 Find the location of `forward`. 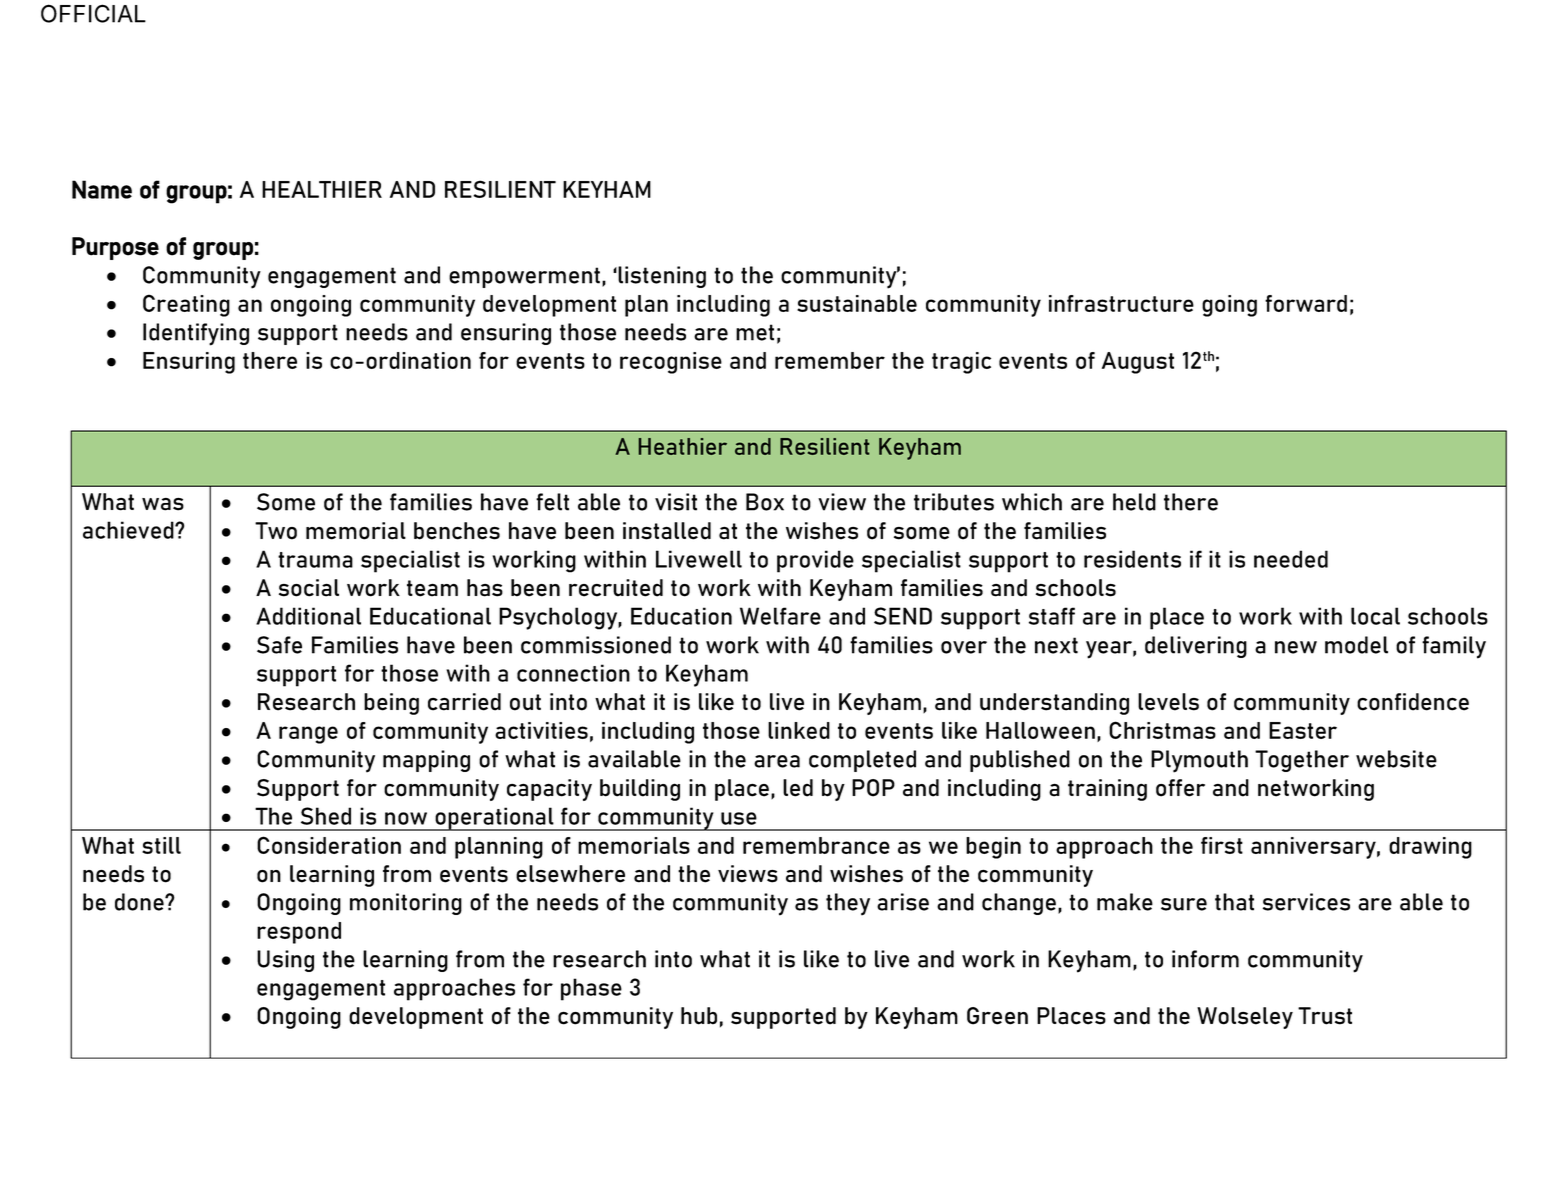

forward is located at coordinates (1306, 303).
